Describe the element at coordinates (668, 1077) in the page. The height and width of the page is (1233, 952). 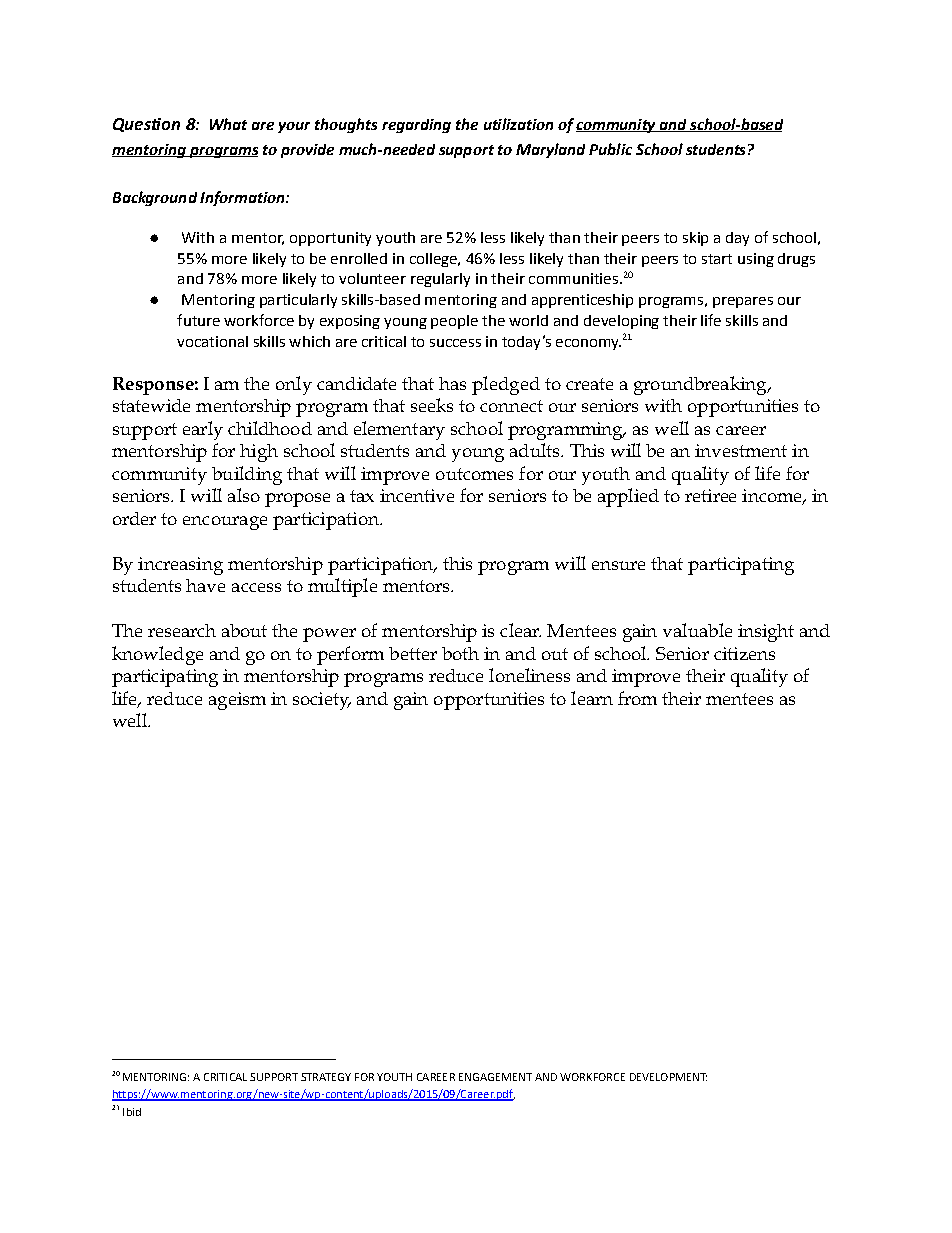
I see `DEVELOPMENT` at that location.
